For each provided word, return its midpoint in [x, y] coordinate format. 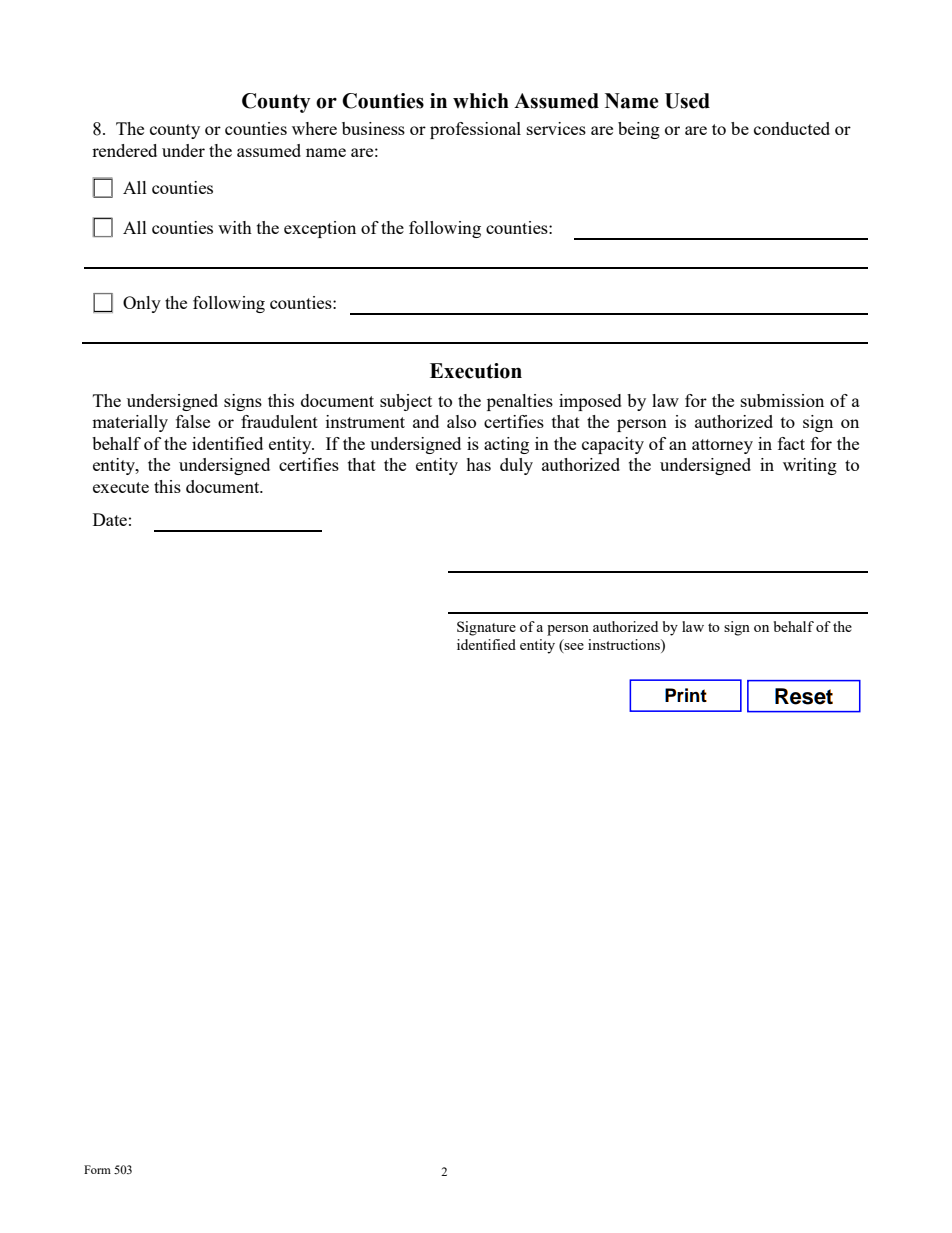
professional [475, 130]
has [478, 464]
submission [782, 400]
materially [130, 423]
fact [791, 443]
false [193, 421]
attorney [722, 446]
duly [516, 466]
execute [121, 487]
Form [97, 1169]
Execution [476, 371]
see [574, 646]
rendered [124, 150]
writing [810, 466]
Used [687, 101]
